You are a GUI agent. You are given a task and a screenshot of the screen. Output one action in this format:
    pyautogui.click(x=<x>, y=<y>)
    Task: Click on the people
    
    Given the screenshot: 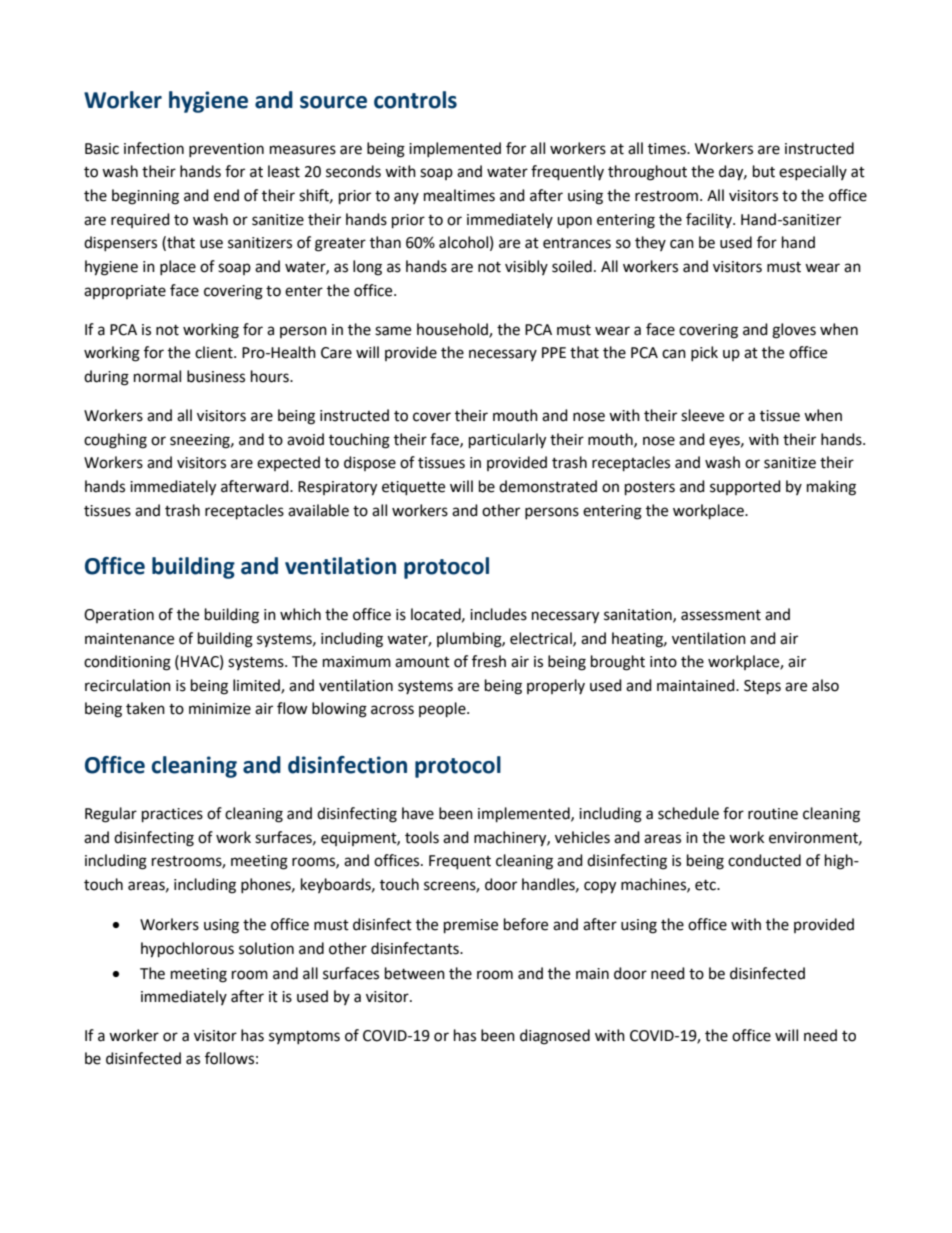 What is the action you would take?
    pyautogui.click(x=443, y=710)
